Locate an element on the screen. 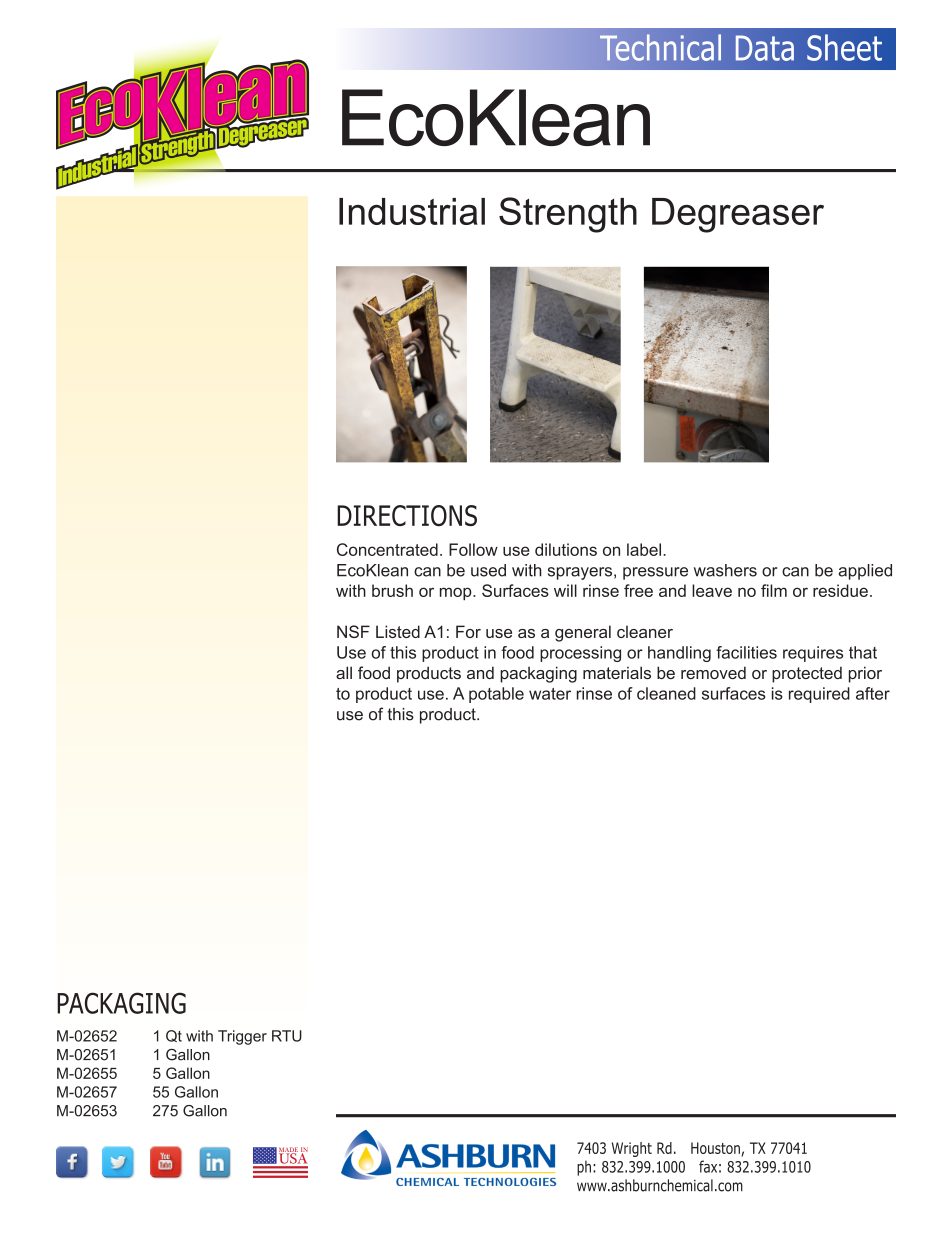 The width and height of the screenshot is (952, 1233). Data is located at coordinates (765, 48).
